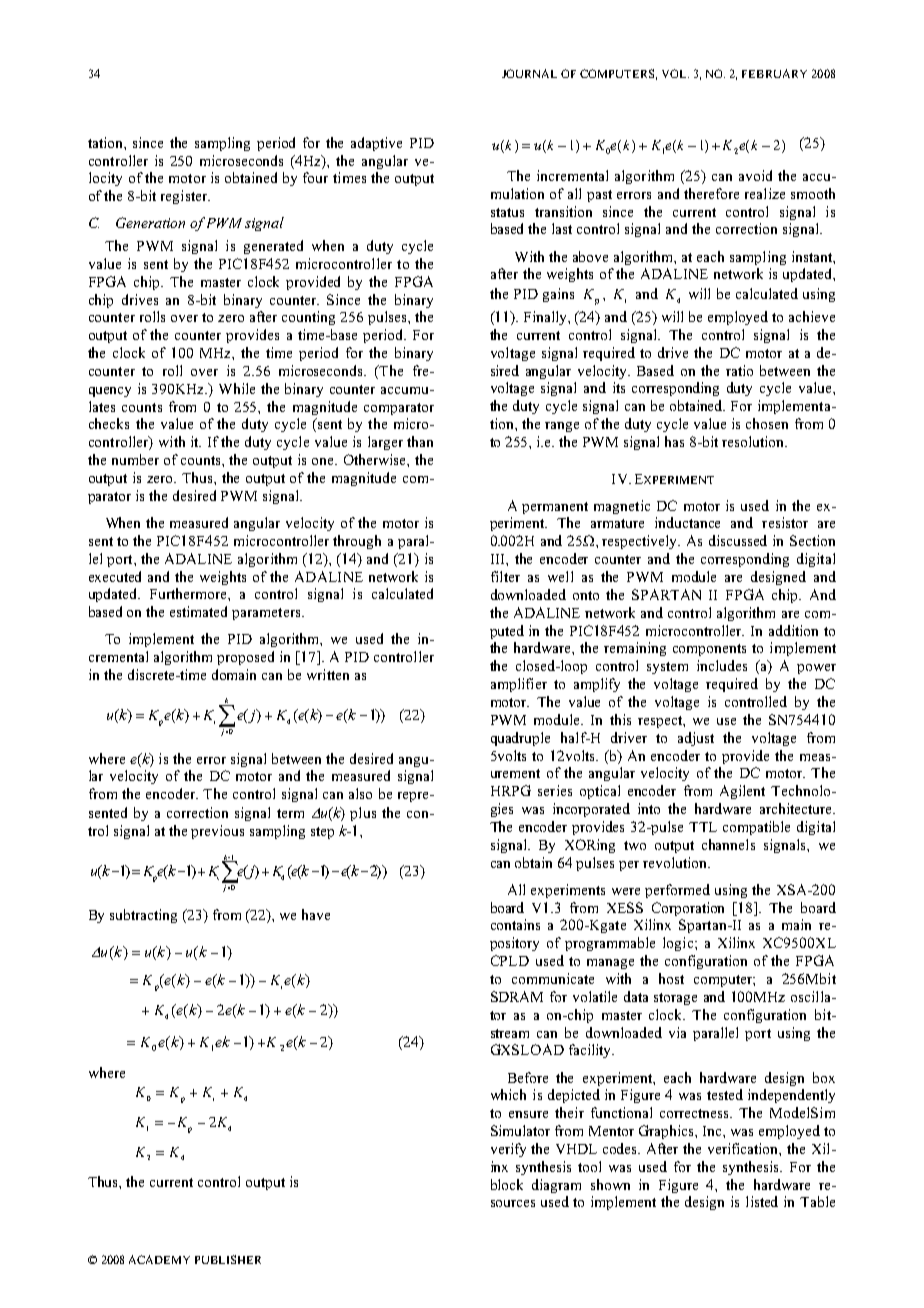  What do you see at coordinates (679, 944) in the document?
I see `logic` at bounding box center [679, 944].
